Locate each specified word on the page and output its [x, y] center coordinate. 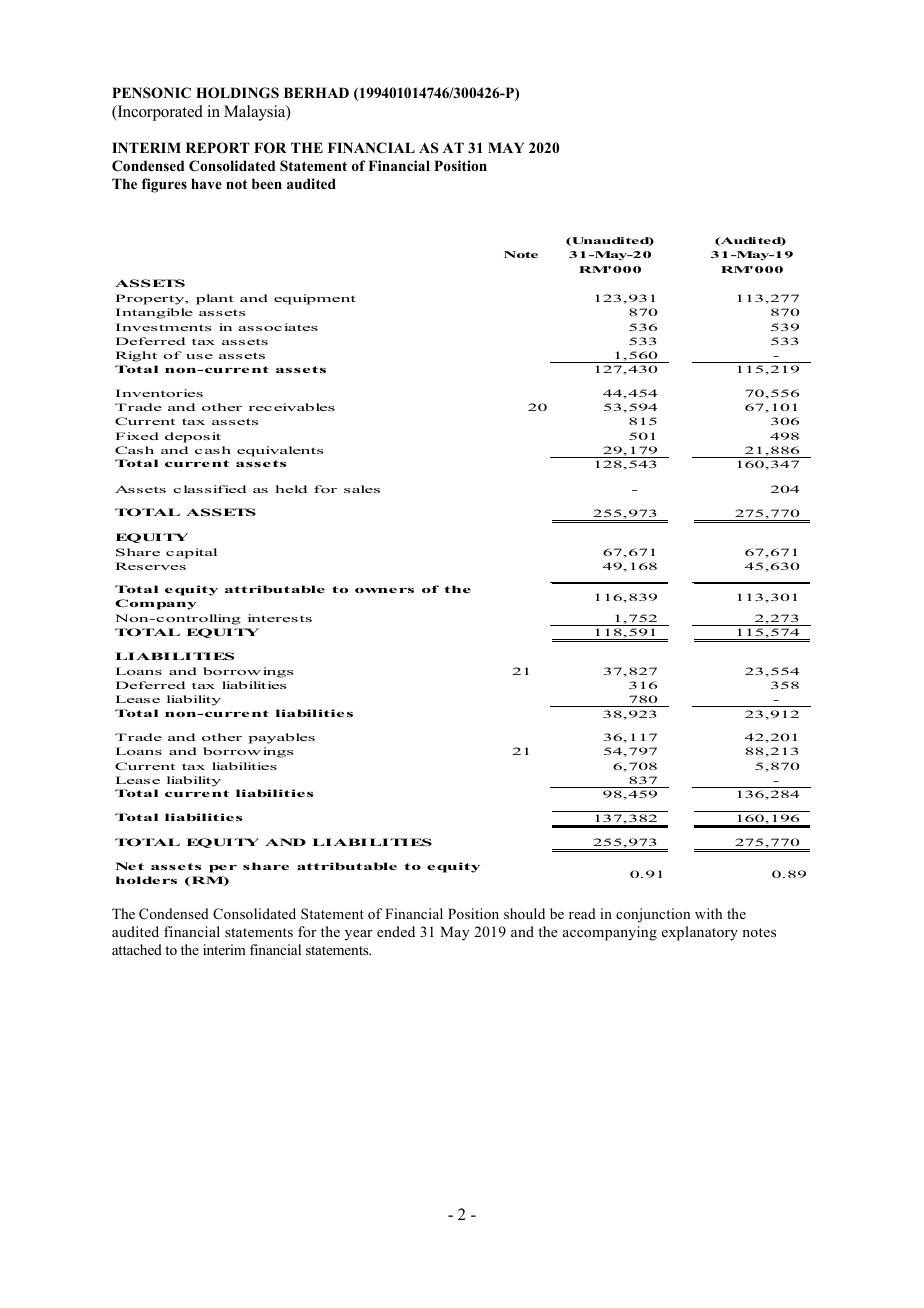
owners [384, 590]
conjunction [653, 915]
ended [396, 931]
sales [362, 489]
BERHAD [316, 92]
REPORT [218, 148]
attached [137, 949]
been [267, 183]
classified [209, 489]
